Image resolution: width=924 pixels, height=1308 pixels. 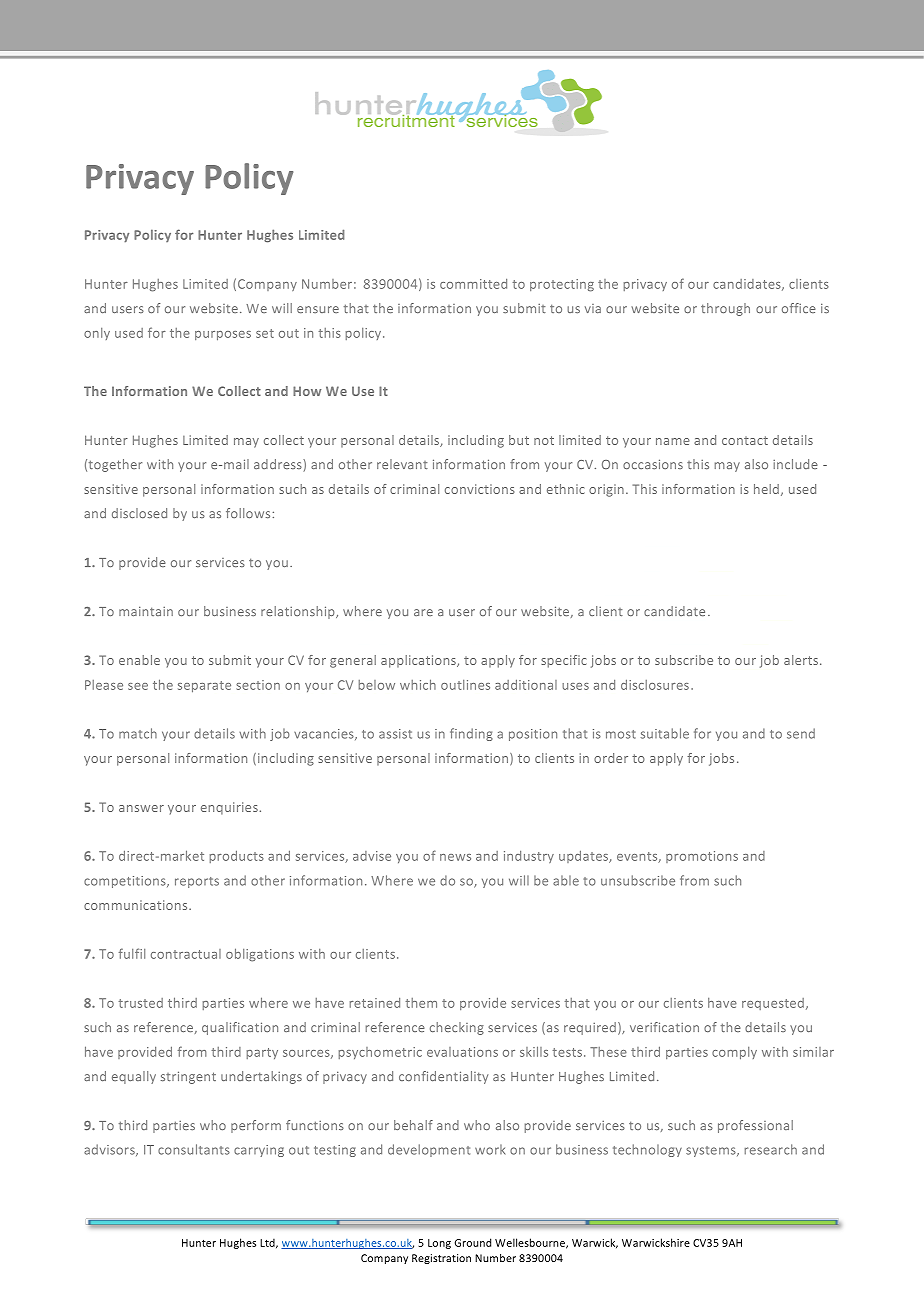 What do you see at coordinates (473, 284) in the document?
I see `committed` at bounding box center [473, 284].
